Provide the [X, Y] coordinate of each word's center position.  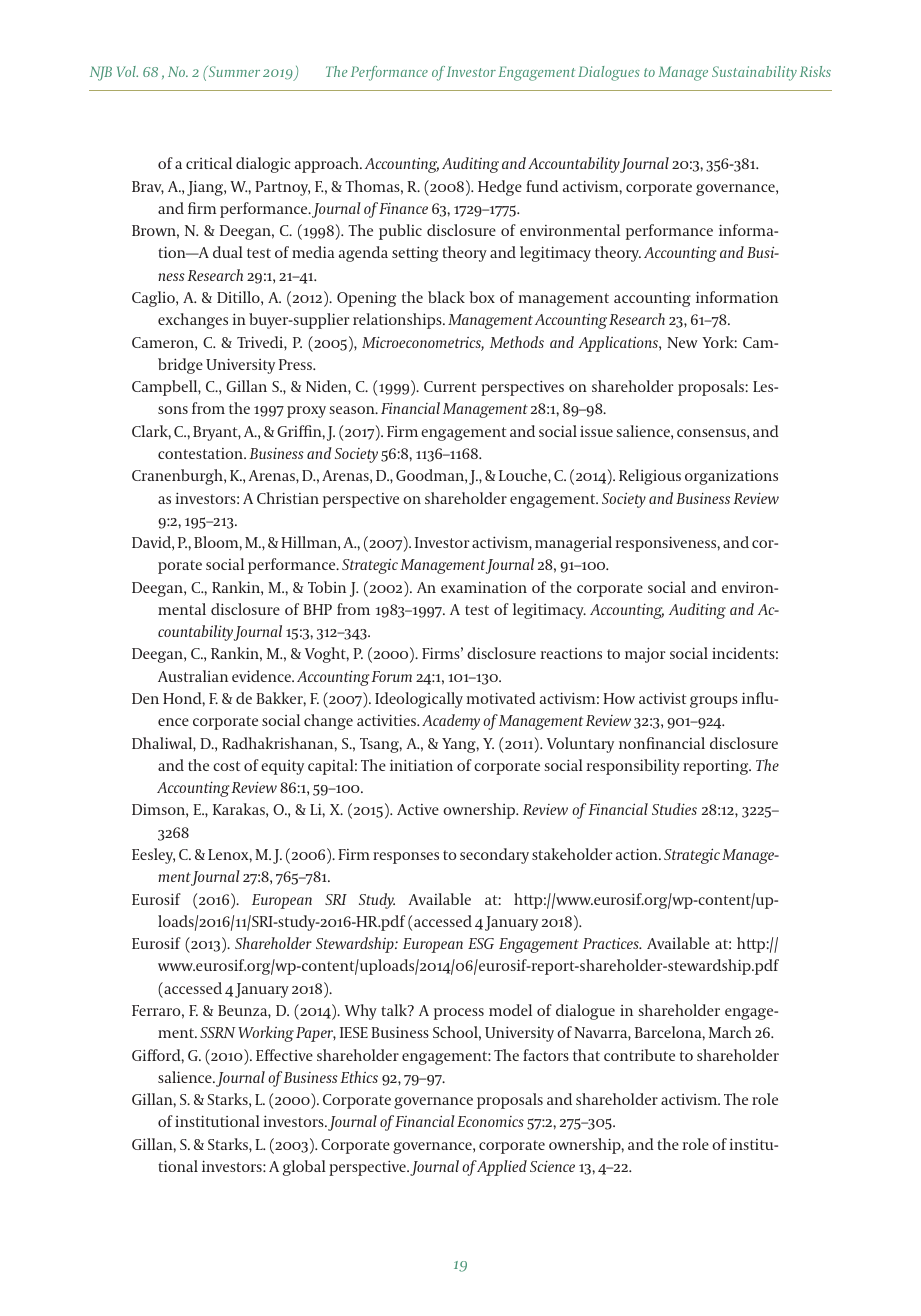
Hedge [500, 188]
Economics [490, 1121]
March [730, 1032]
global [304, 1168]
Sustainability [754, 73]
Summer [233, 71]
